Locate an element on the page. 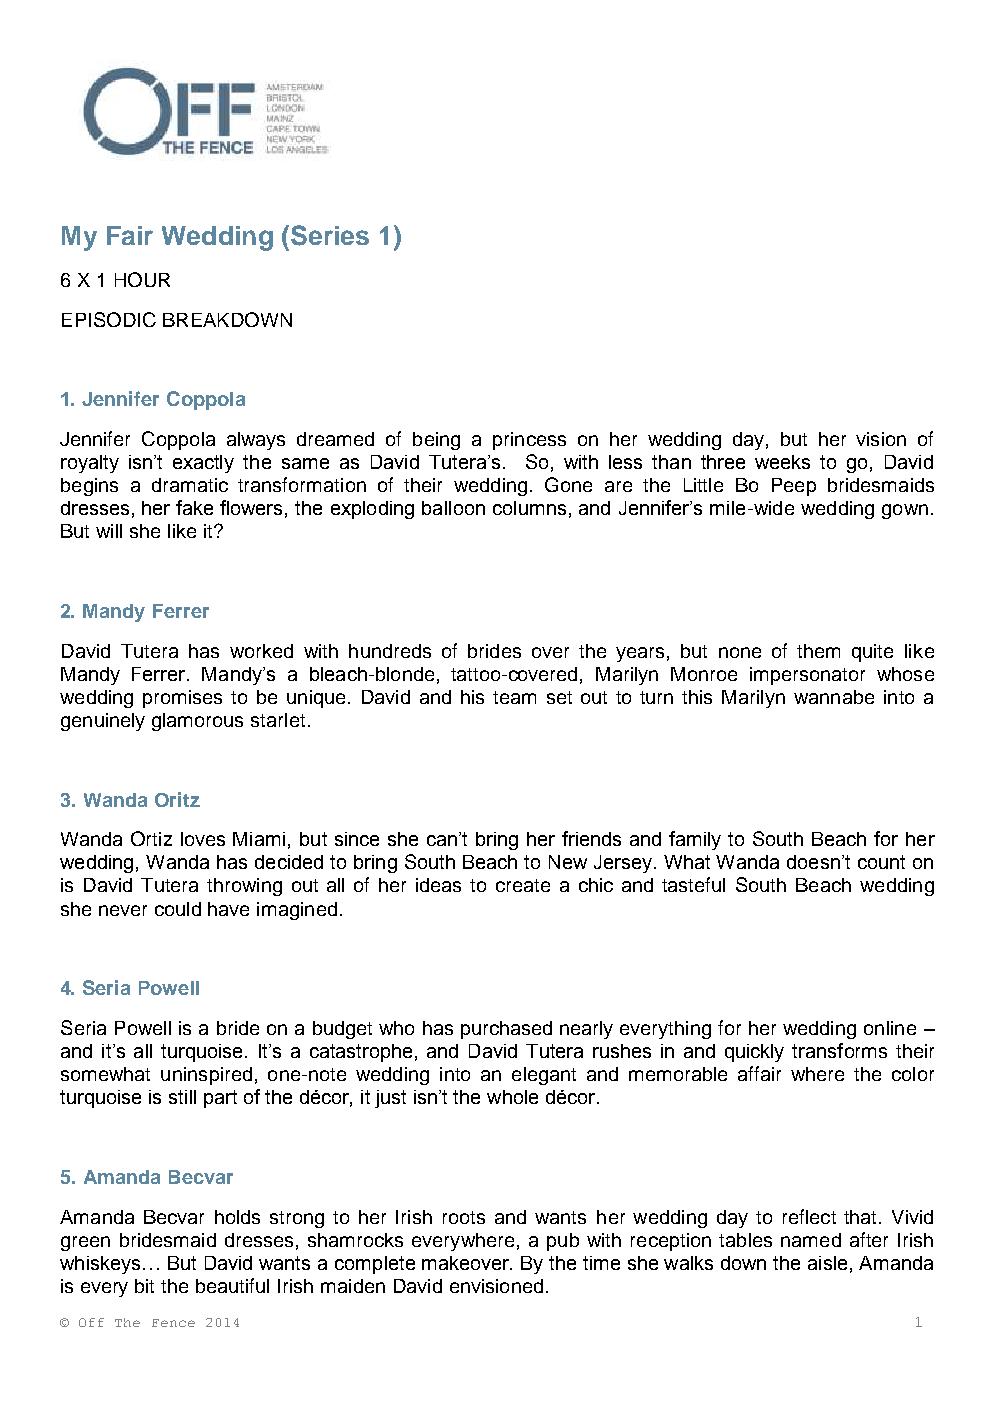 The height and width of the page is (1408, 995). weeks is located at coordinates (782, 462).
